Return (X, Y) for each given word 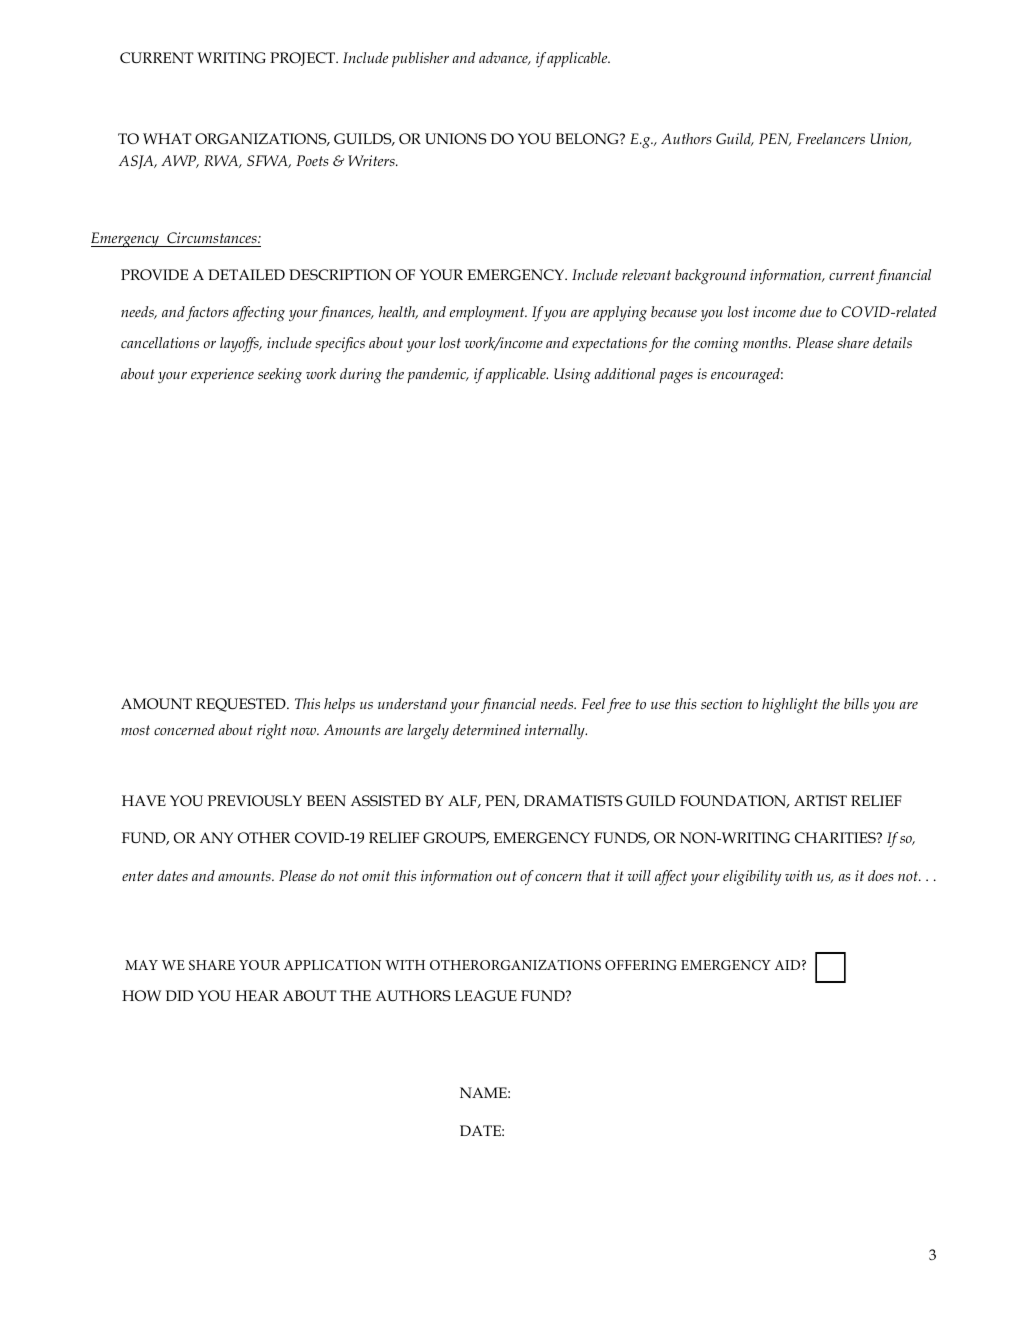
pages (676, 378)
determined (487, 729)
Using (572, 376)
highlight (790, 706)
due (811, 311)
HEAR (257, 995)
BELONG (588, 138)
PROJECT (304, 59)
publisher (420, 59)
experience (222, 375)
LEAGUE (486, 995)
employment (488, 313)
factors (207, 313)
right (272, 732)
